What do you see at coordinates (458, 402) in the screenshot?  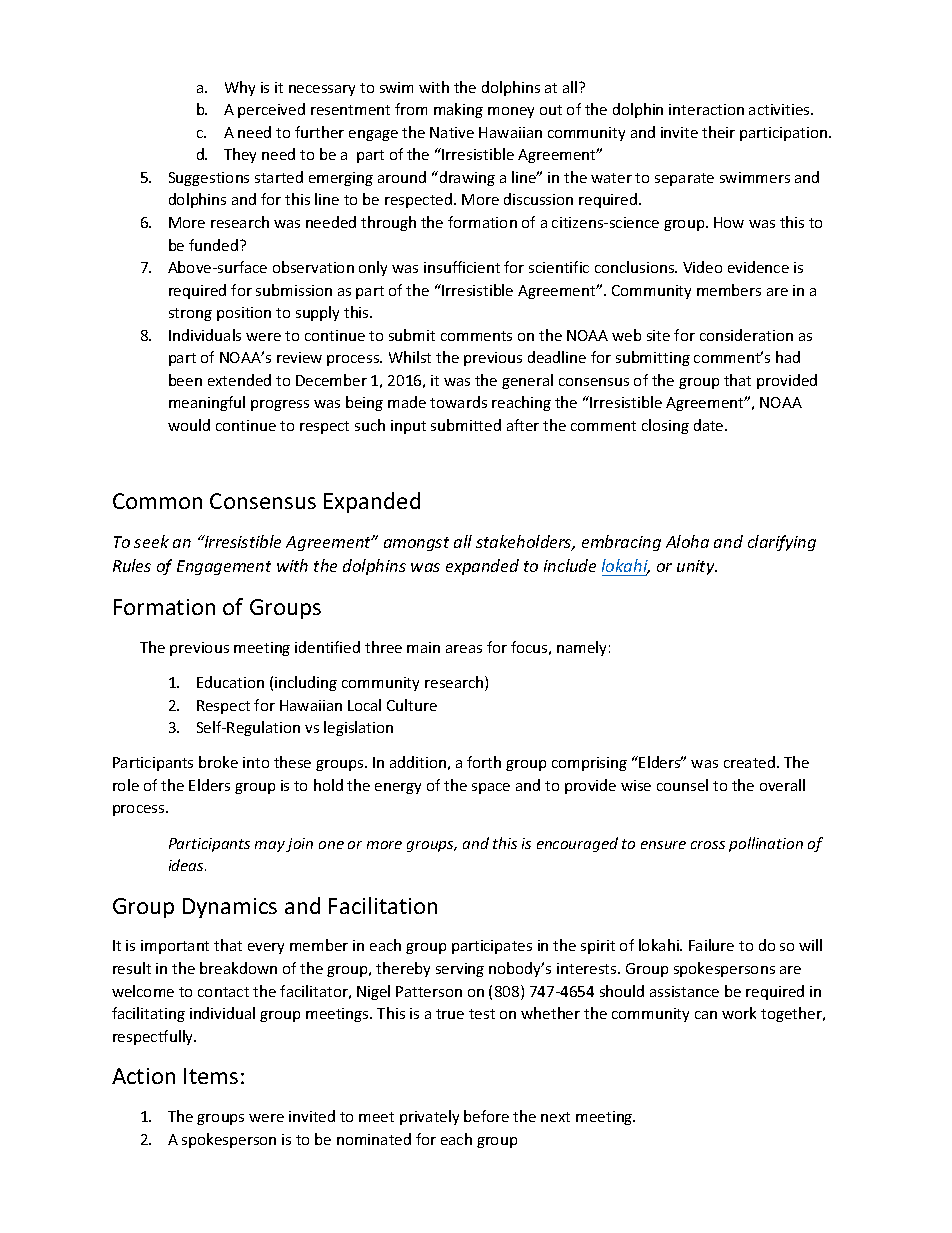 I see `towards` at bounding box center [458, 402].
